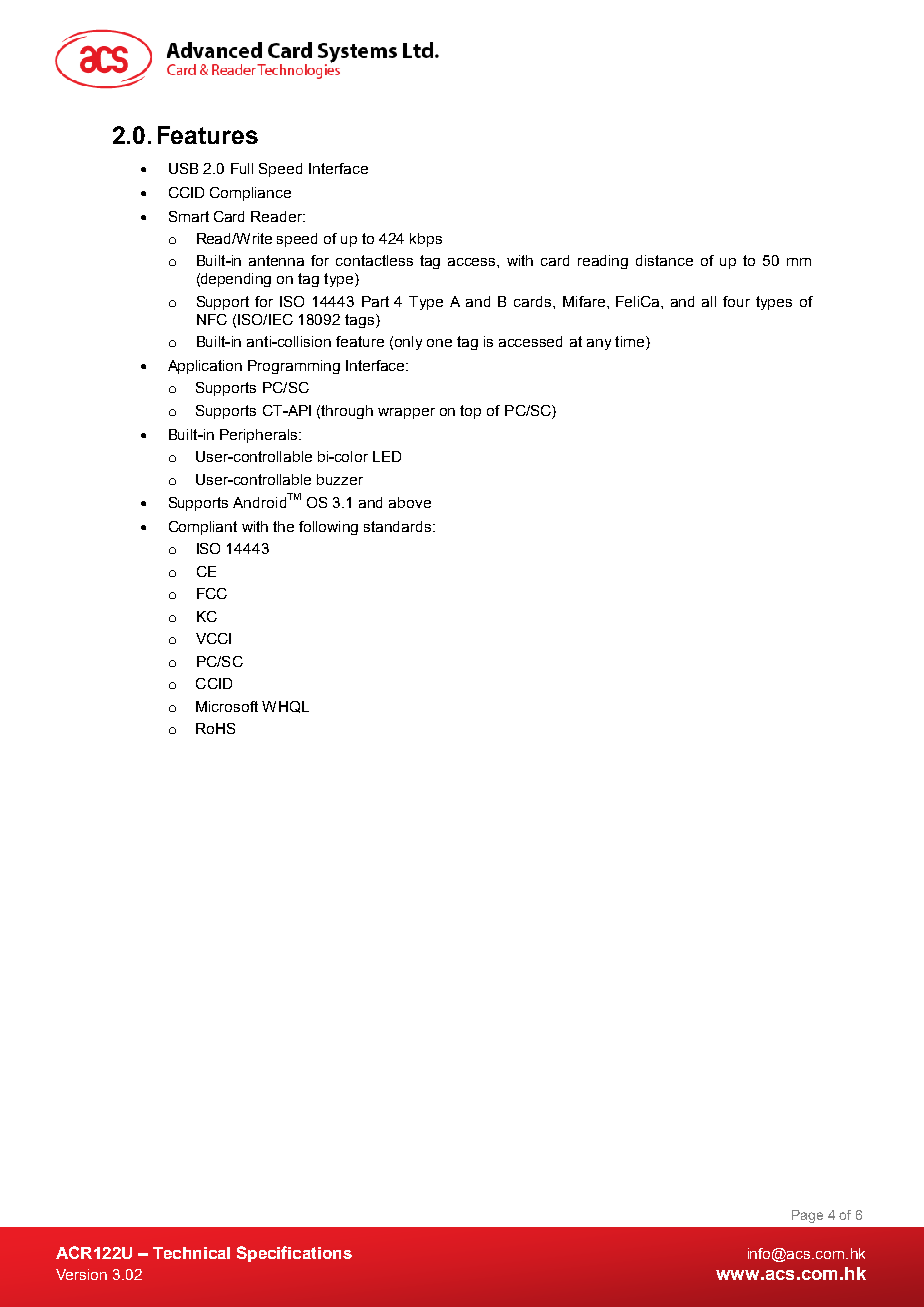  Describe the element at coordinates (426, 240) in the document. I see `kbps` at that location.
